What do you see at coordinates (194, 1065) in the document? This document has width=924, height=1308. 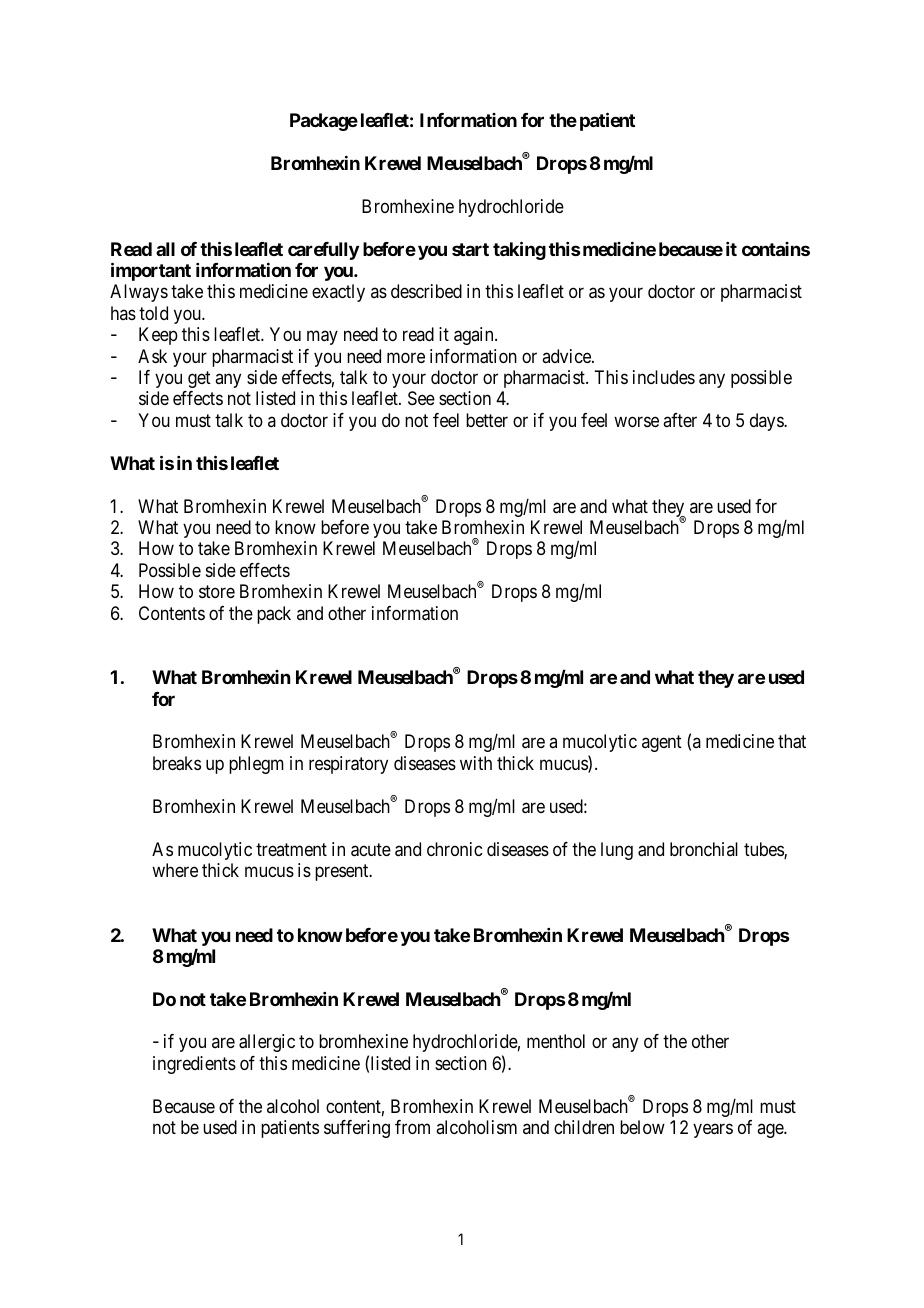 I see `ingredients` at bounding box center [194, 1065].
